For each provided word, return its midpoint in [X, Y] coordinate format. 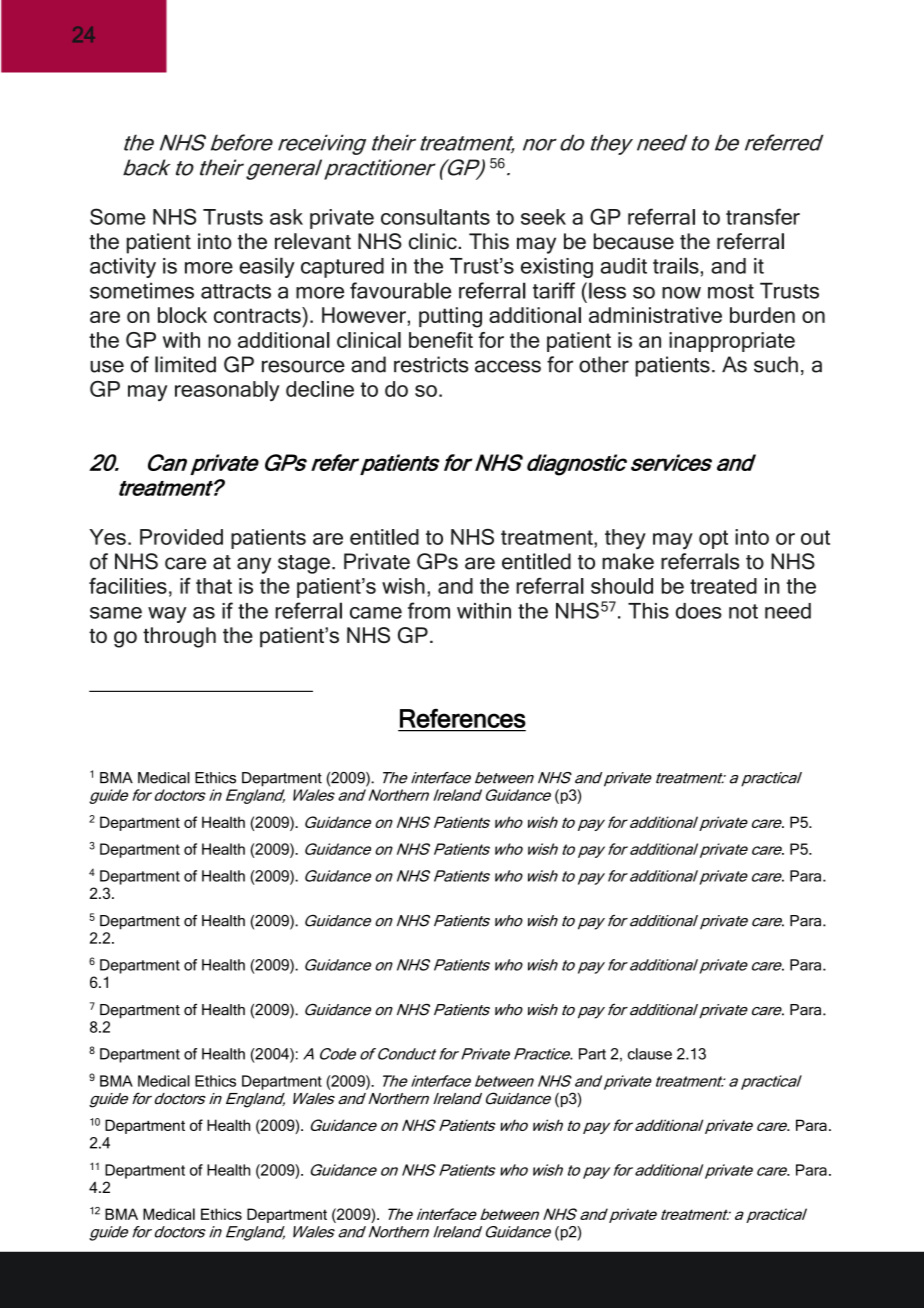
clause [650, 1054]
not [743, 611]
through [179, 637]
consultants [435, 217]
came [376, 613]
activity [123, 268]
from [429, 610]
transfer [763, 216]
